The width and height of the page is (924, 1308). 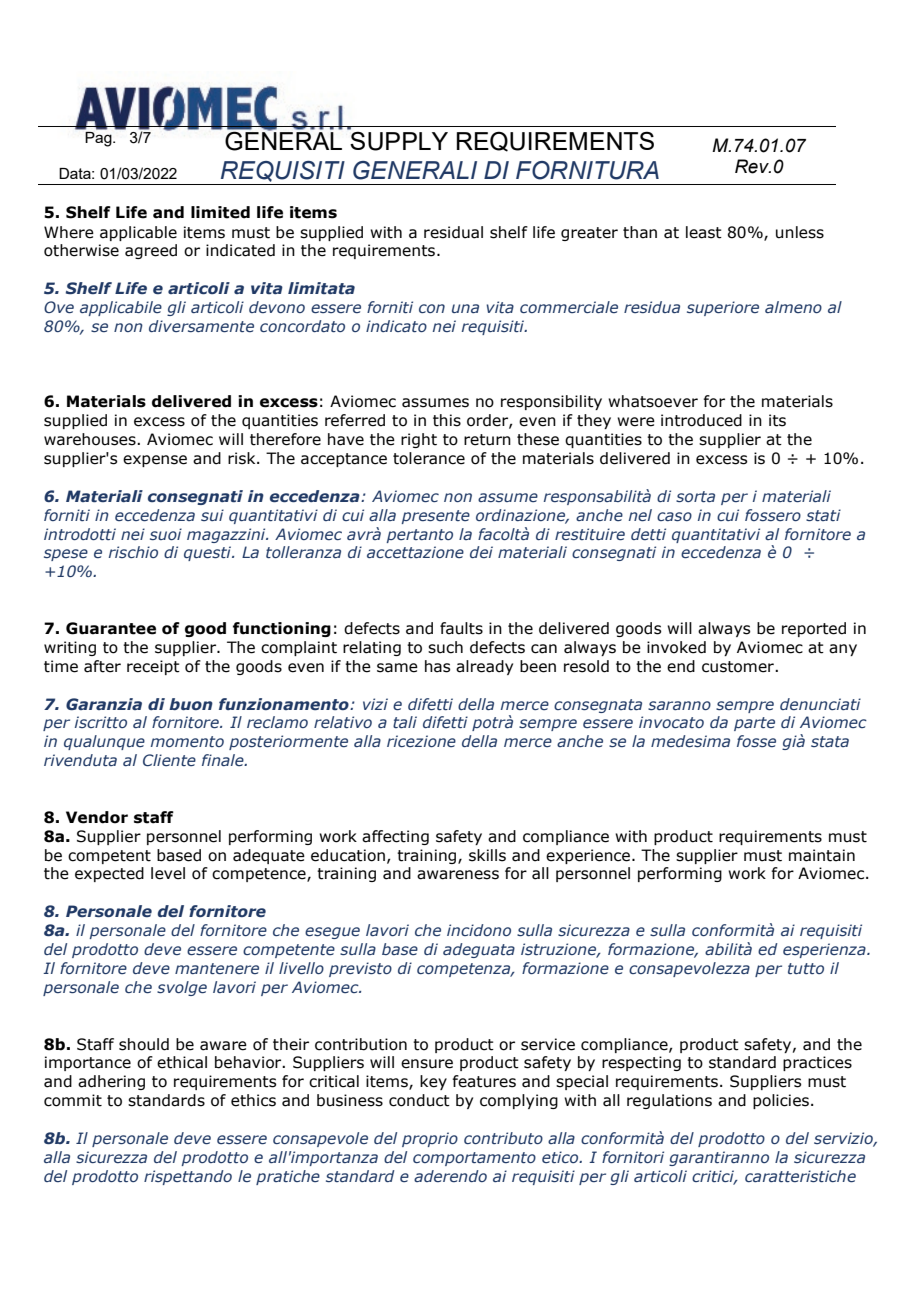 I want to click on least, so click(x=704, y=232).
